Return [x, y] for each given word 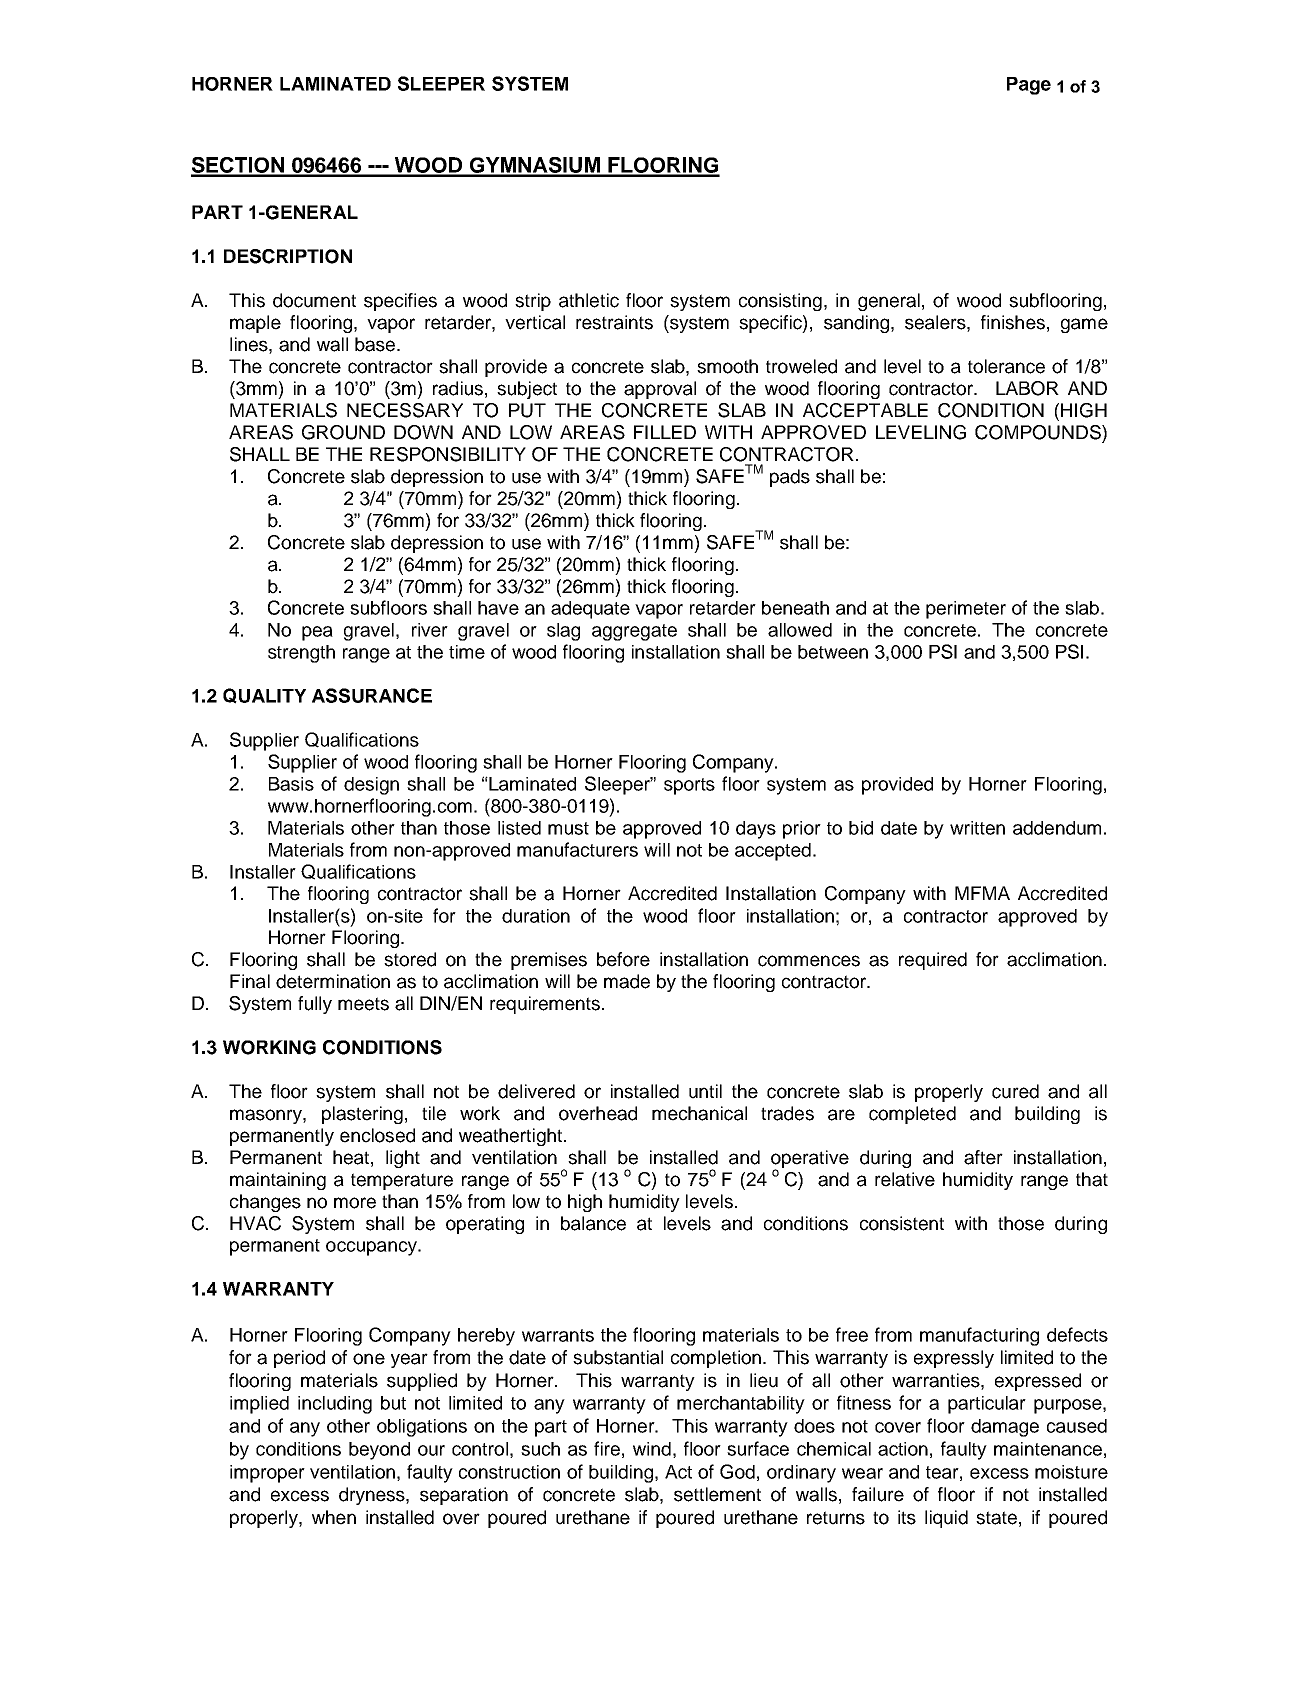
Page [1029, 86]
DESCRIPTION [288, 256]
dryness [373, 1496]
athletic [589, 300]
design [371, 786]
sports [689, 786]
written [977, 828]
